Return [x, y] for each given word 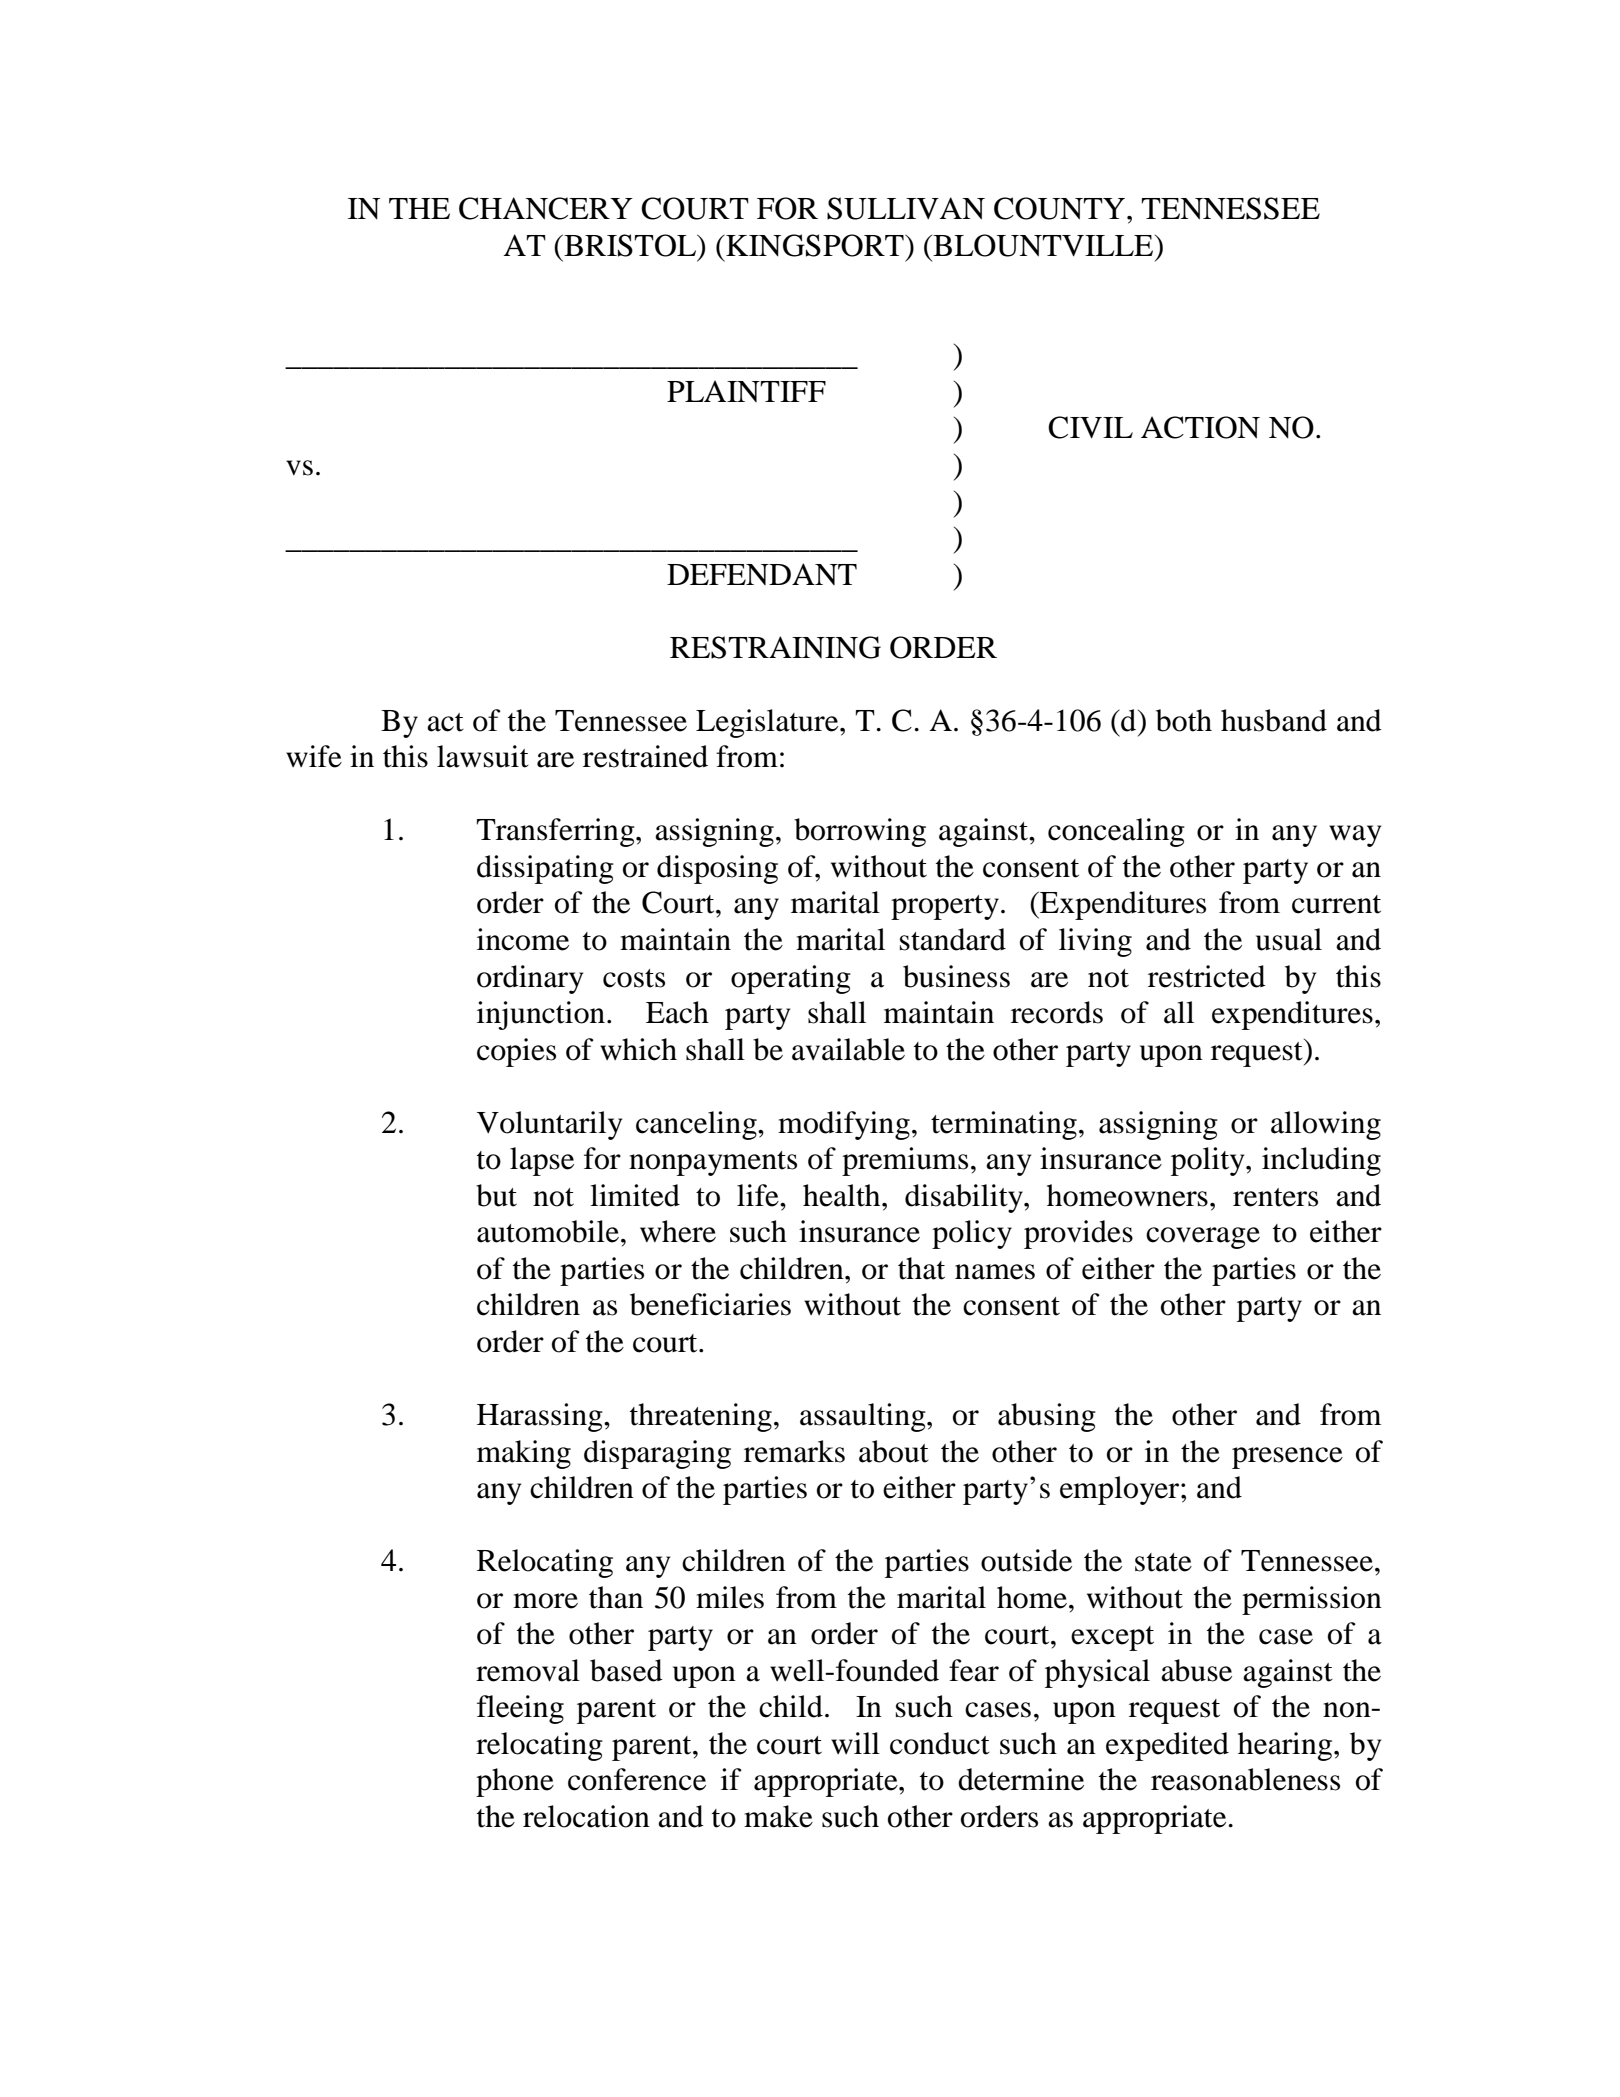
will [855, 1743]
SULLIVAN [906, 208]
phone [515, 1782]
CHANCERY [546, 208]
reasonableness [1245, 1779]
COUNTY [1061, 208]
